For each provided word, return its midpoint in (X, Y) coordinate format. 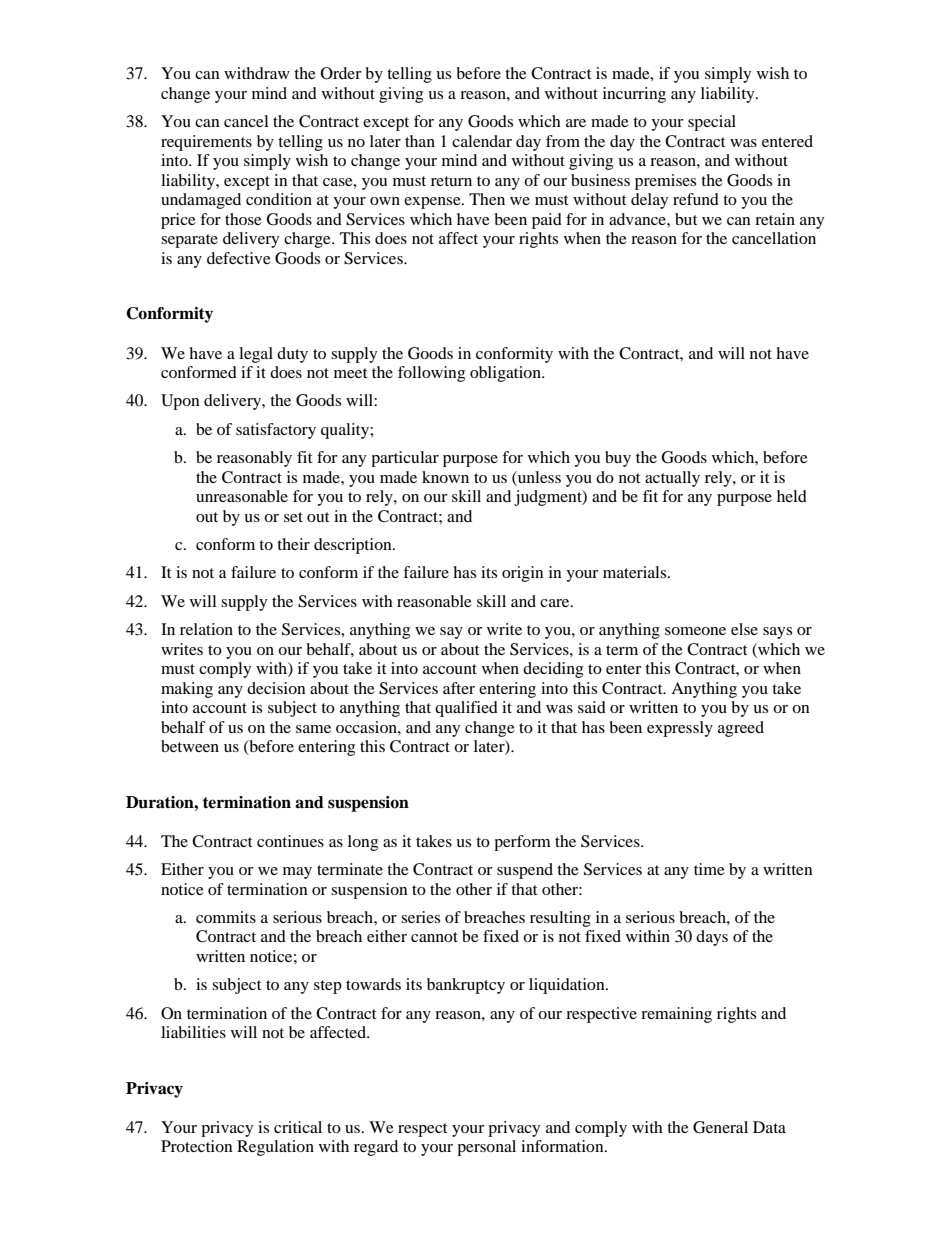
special (712, 123)
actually (672, 479)
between (190, 746)
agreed (741, 729)
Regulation (275, 1148)
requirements (206, 143)
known (445, 477)
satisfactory (276, 431)
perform (522, 843)
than (420, 141)
